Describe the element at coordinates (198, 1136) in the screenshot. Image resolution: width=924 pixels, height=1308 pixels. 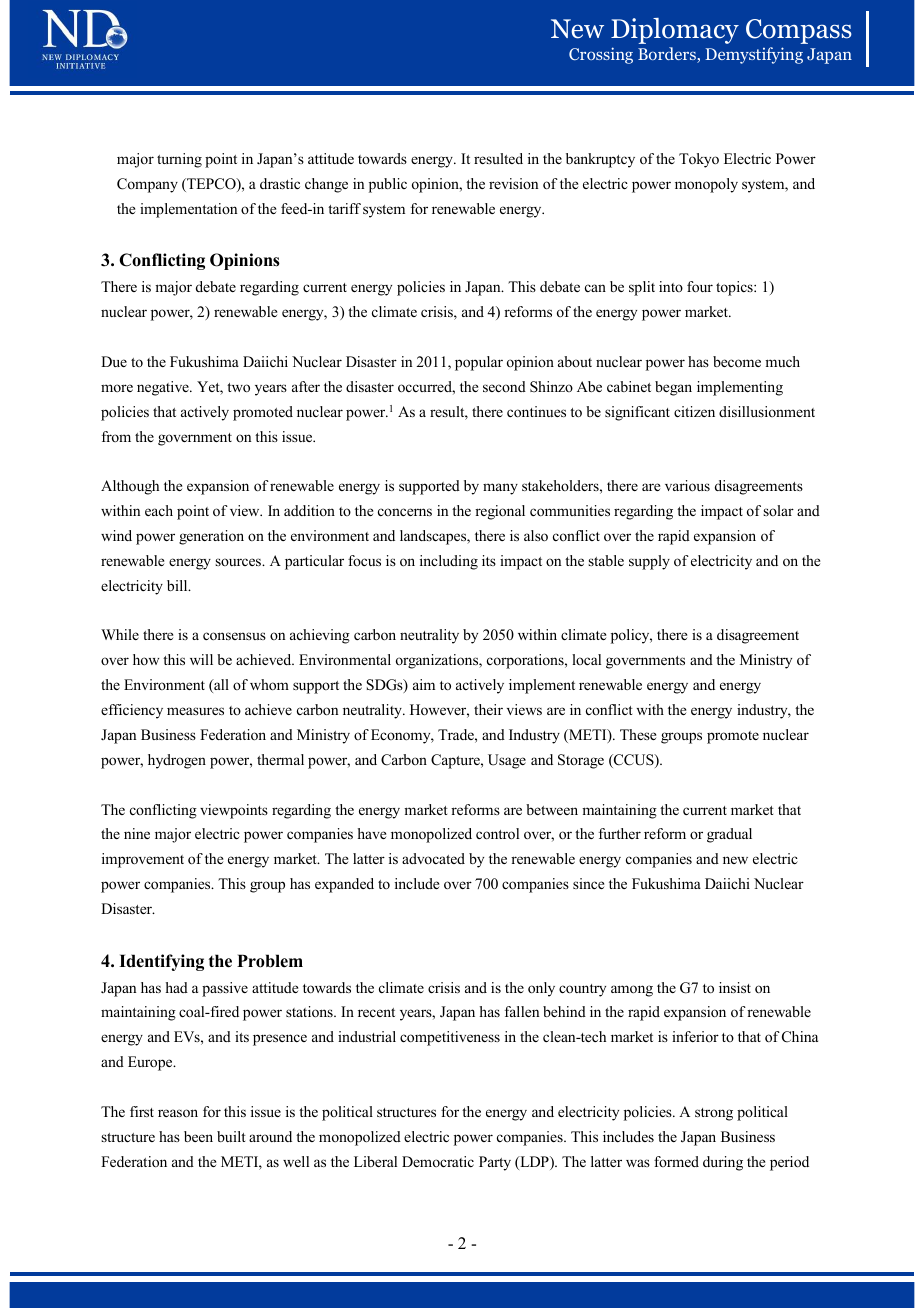
I see `been` at that location.
